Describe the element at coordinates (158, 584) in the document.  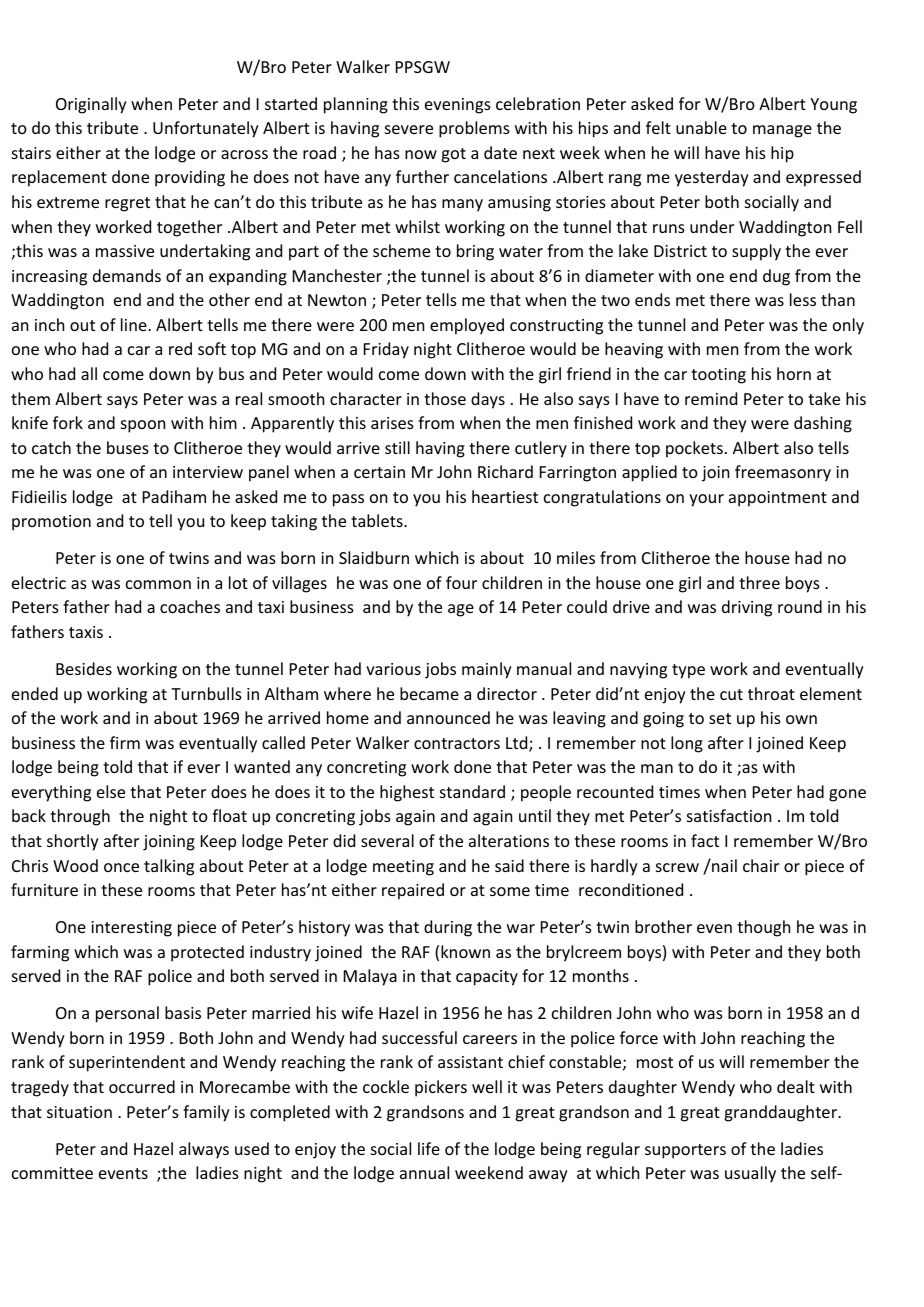
I see `common` at that location.
